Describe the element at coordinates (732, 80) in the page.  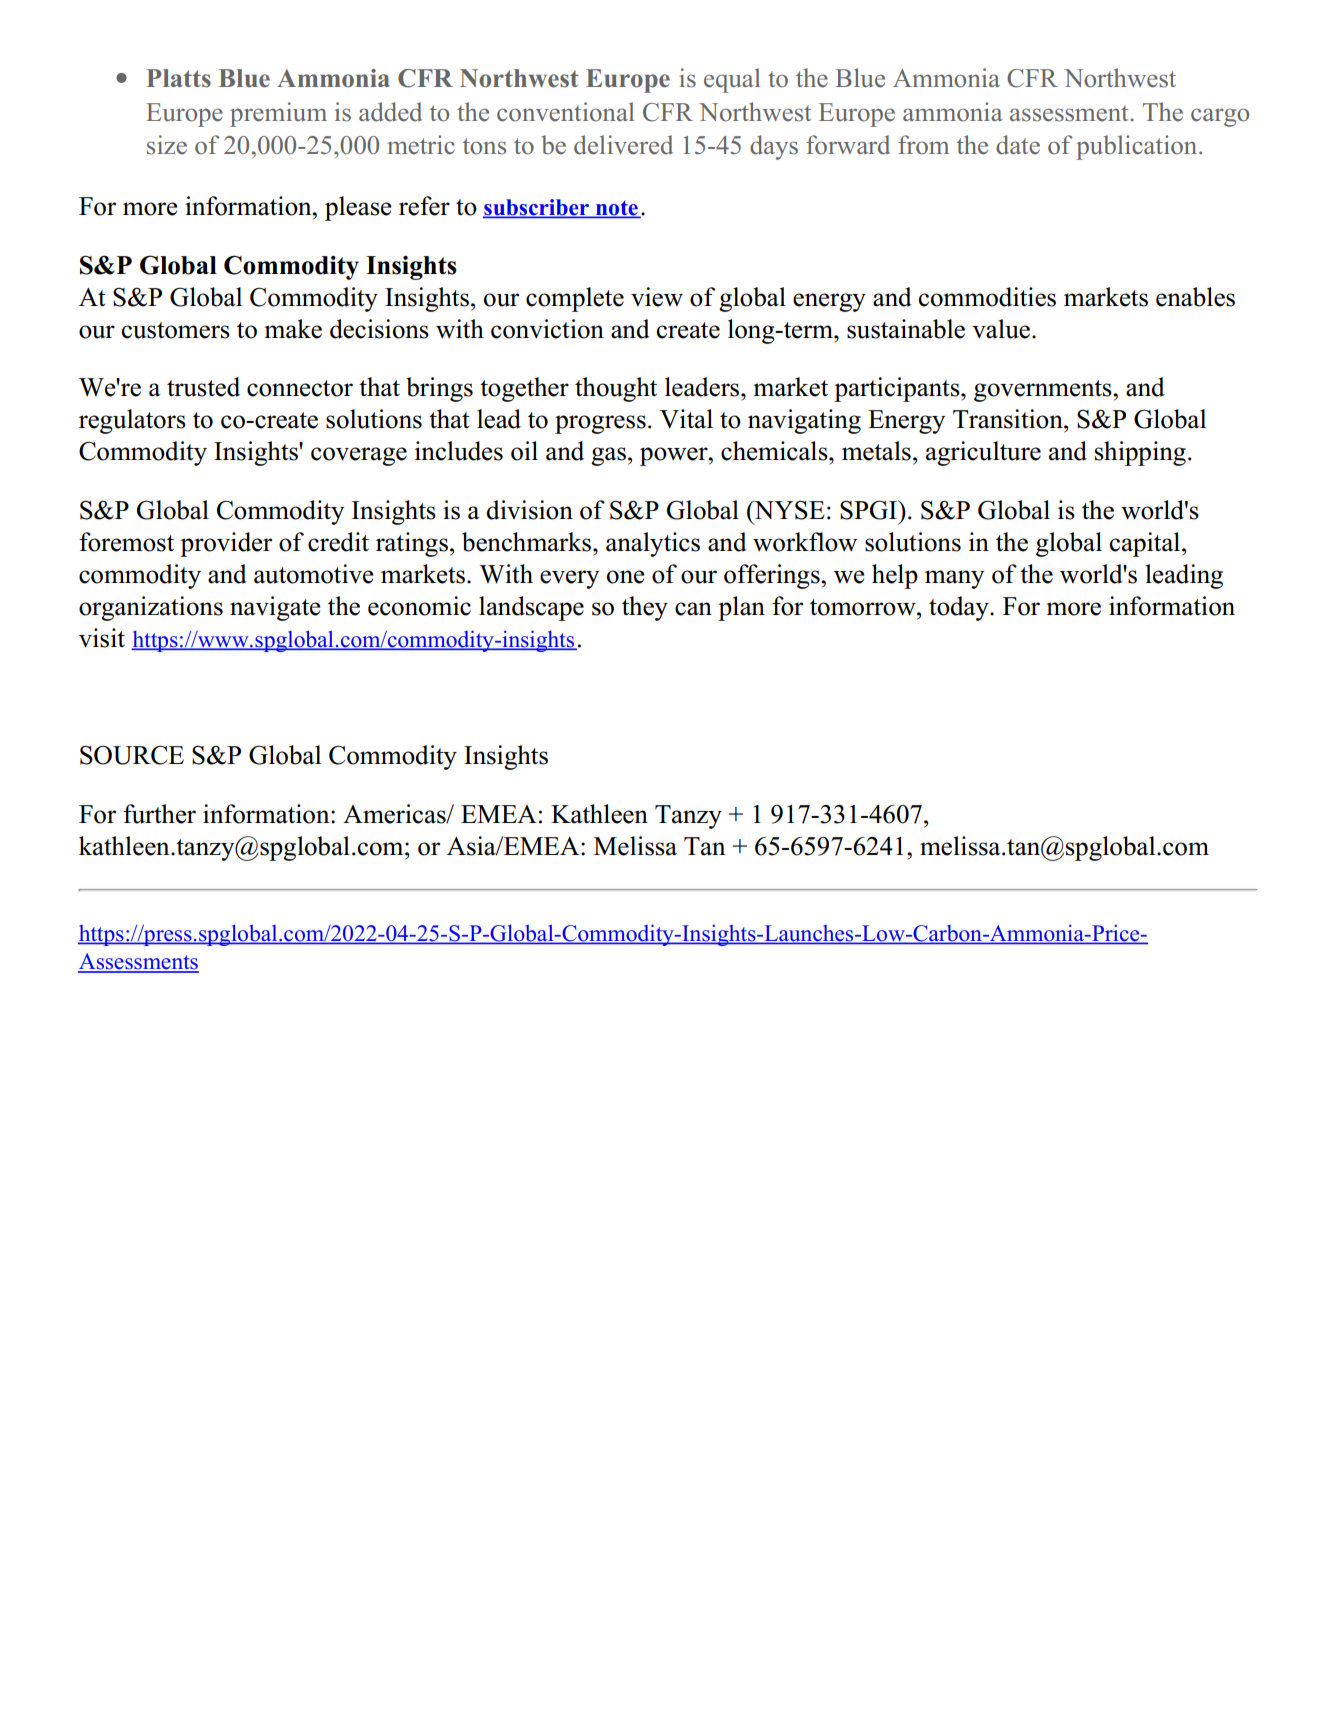
I see `equal` at that location.
